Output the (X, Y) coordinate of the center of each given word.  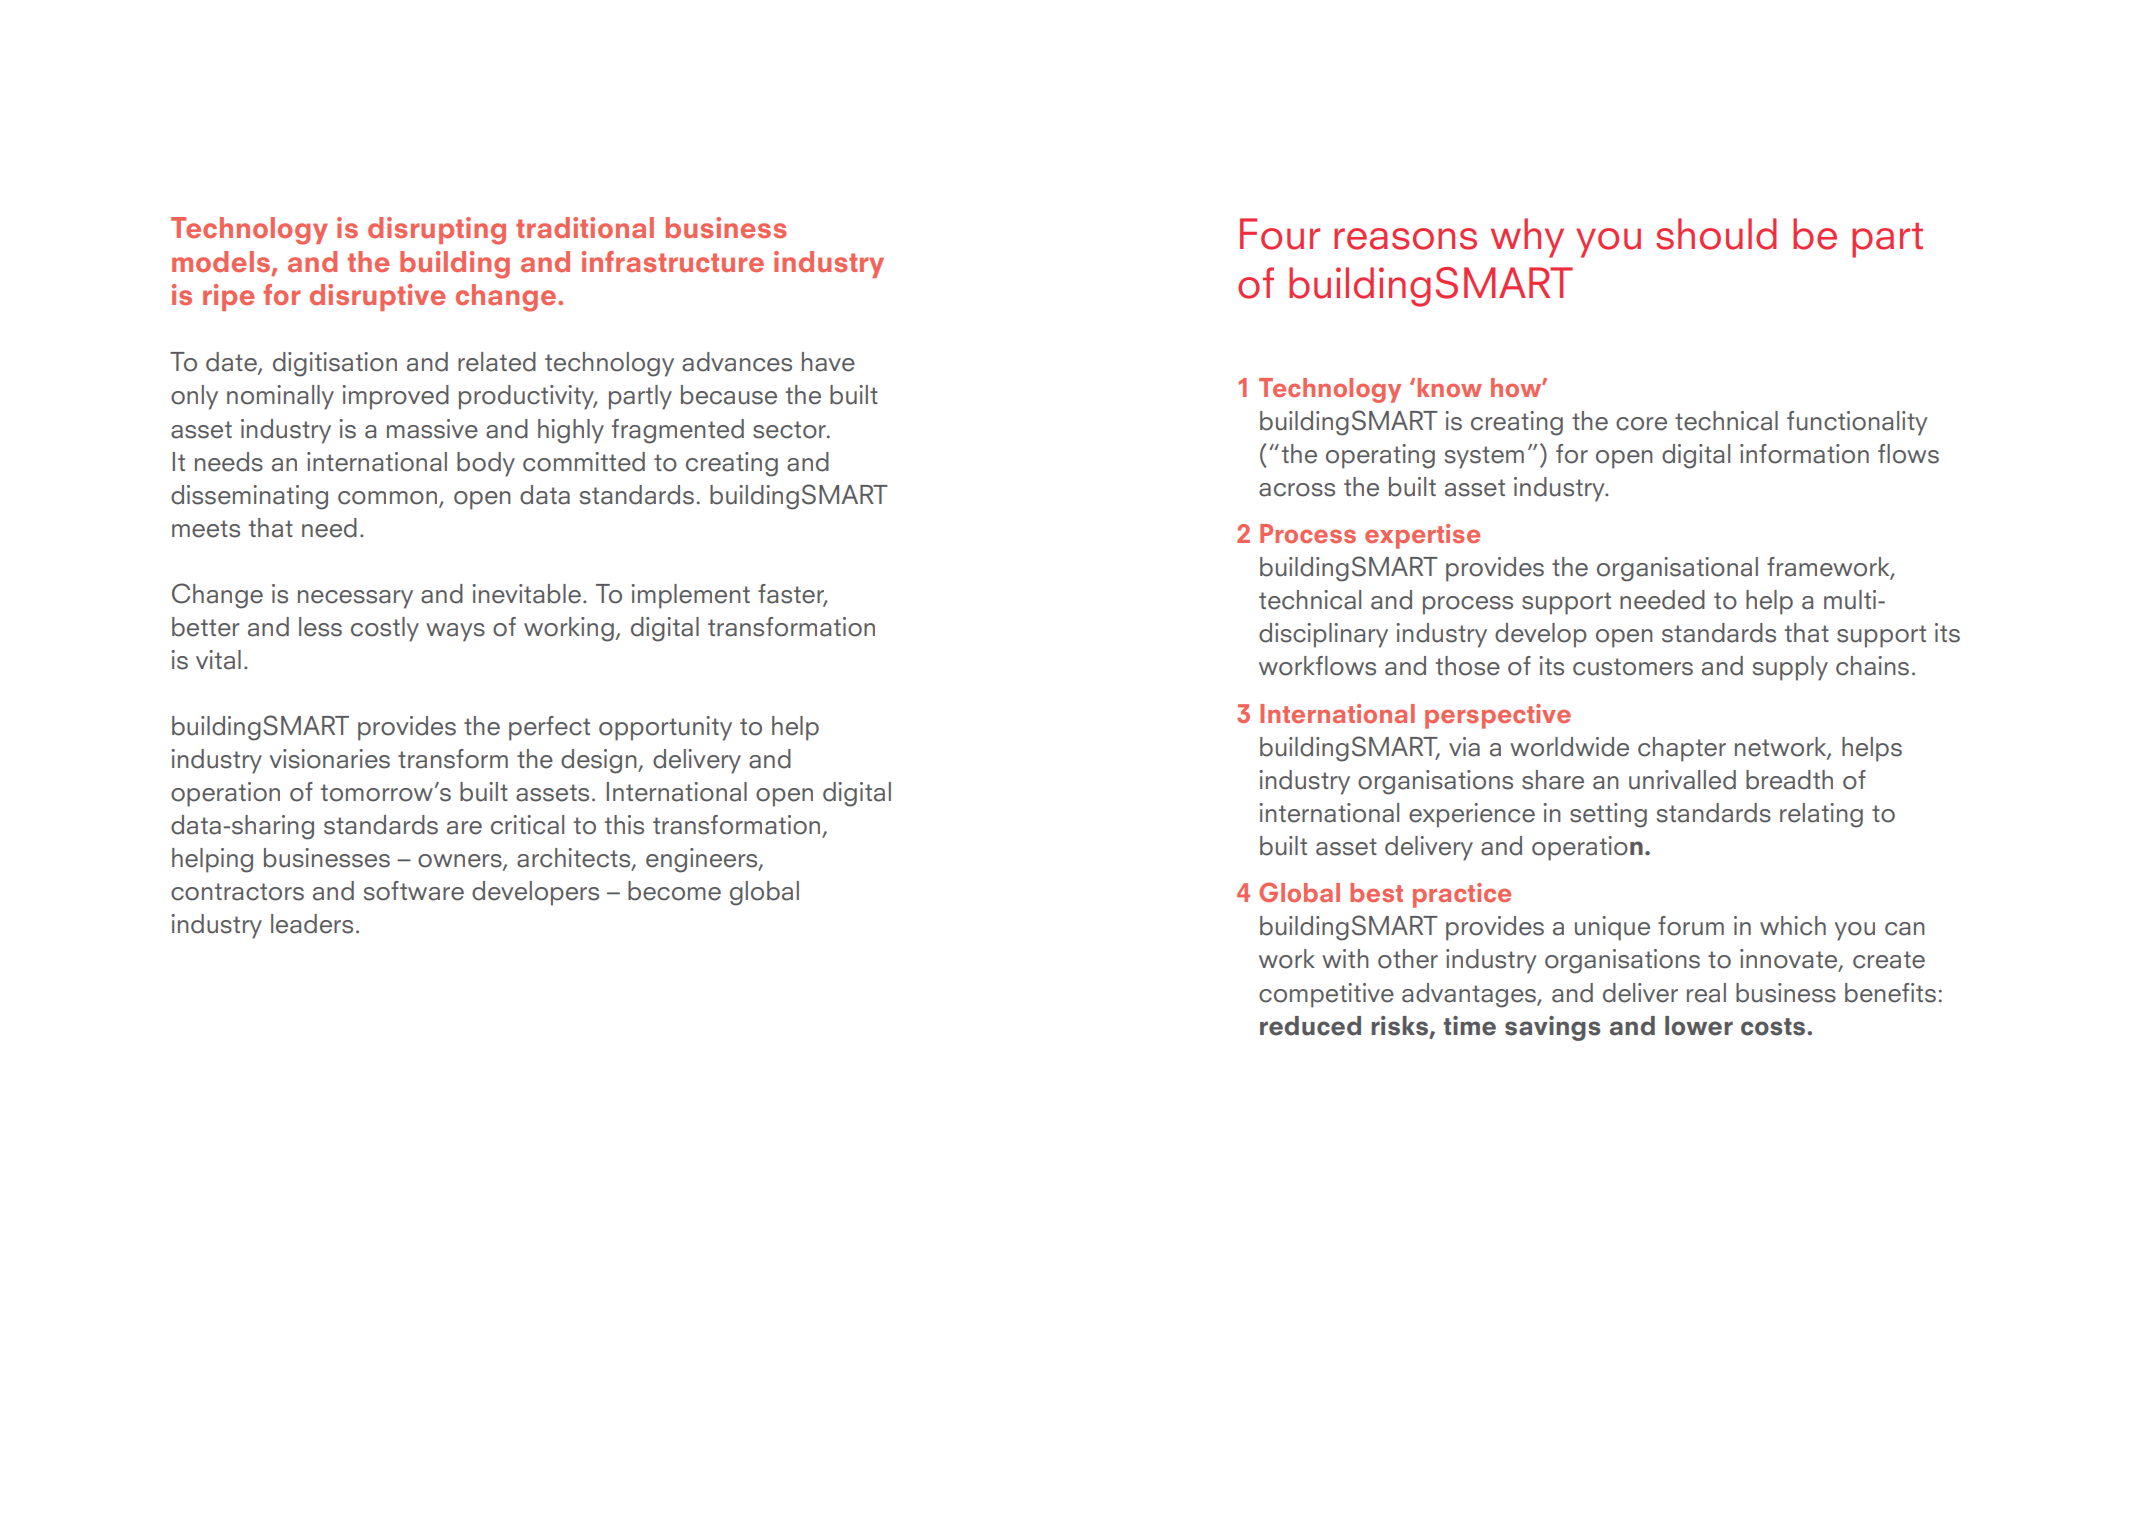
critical (527, 825)
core (1641, 424)
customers (1633, 667)
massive (432, 429)
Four (1280, 234)
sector (790, 430)
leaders (312, 924)
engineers (703, 860)
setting (1608, 815)
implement (690, 596)
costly (385, 629)
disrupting (437, 231)
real (1706, 993)
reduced (1310, 1026)
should (1716, 234)
